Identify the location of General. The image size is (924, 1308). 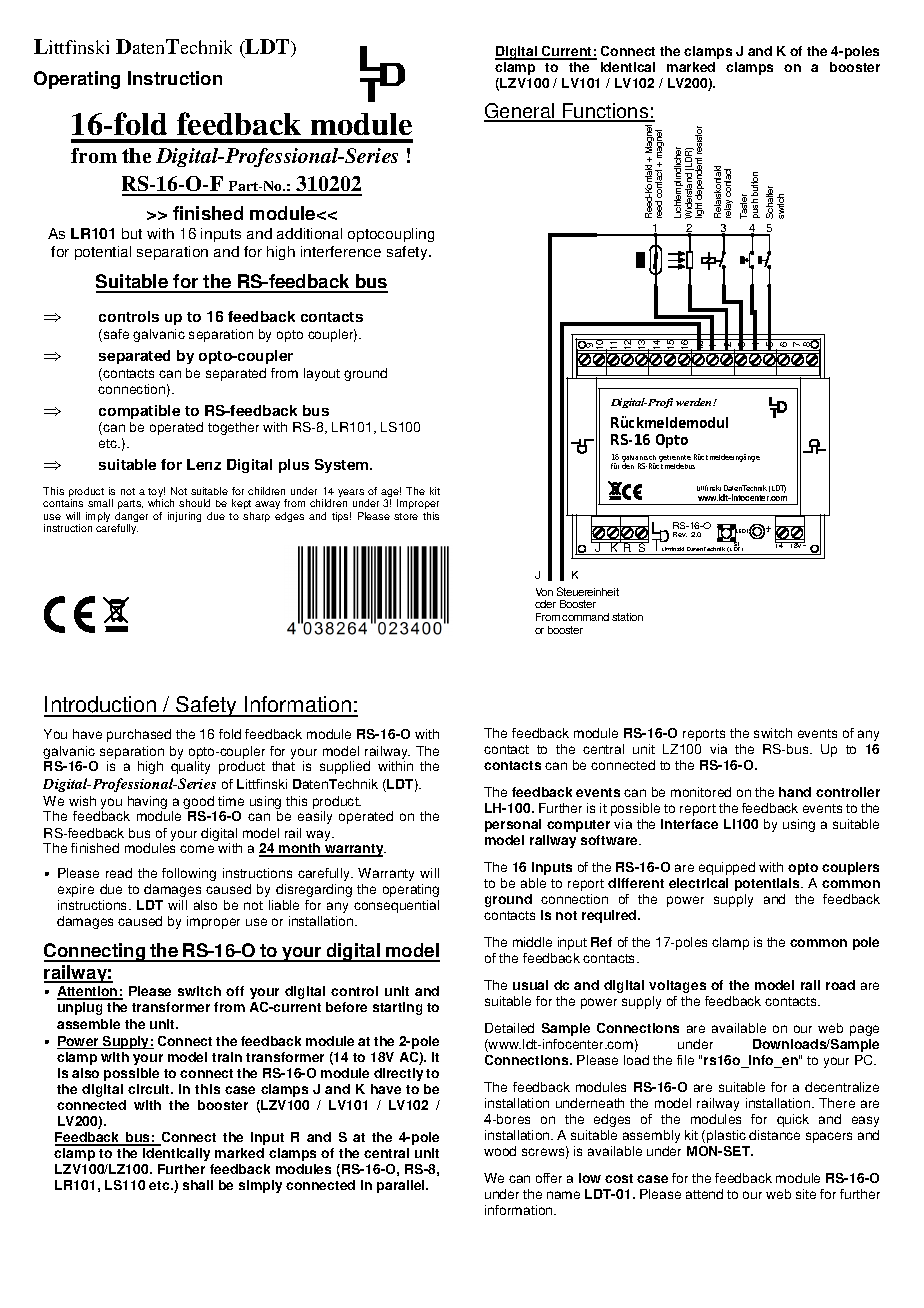
(520, 112).
